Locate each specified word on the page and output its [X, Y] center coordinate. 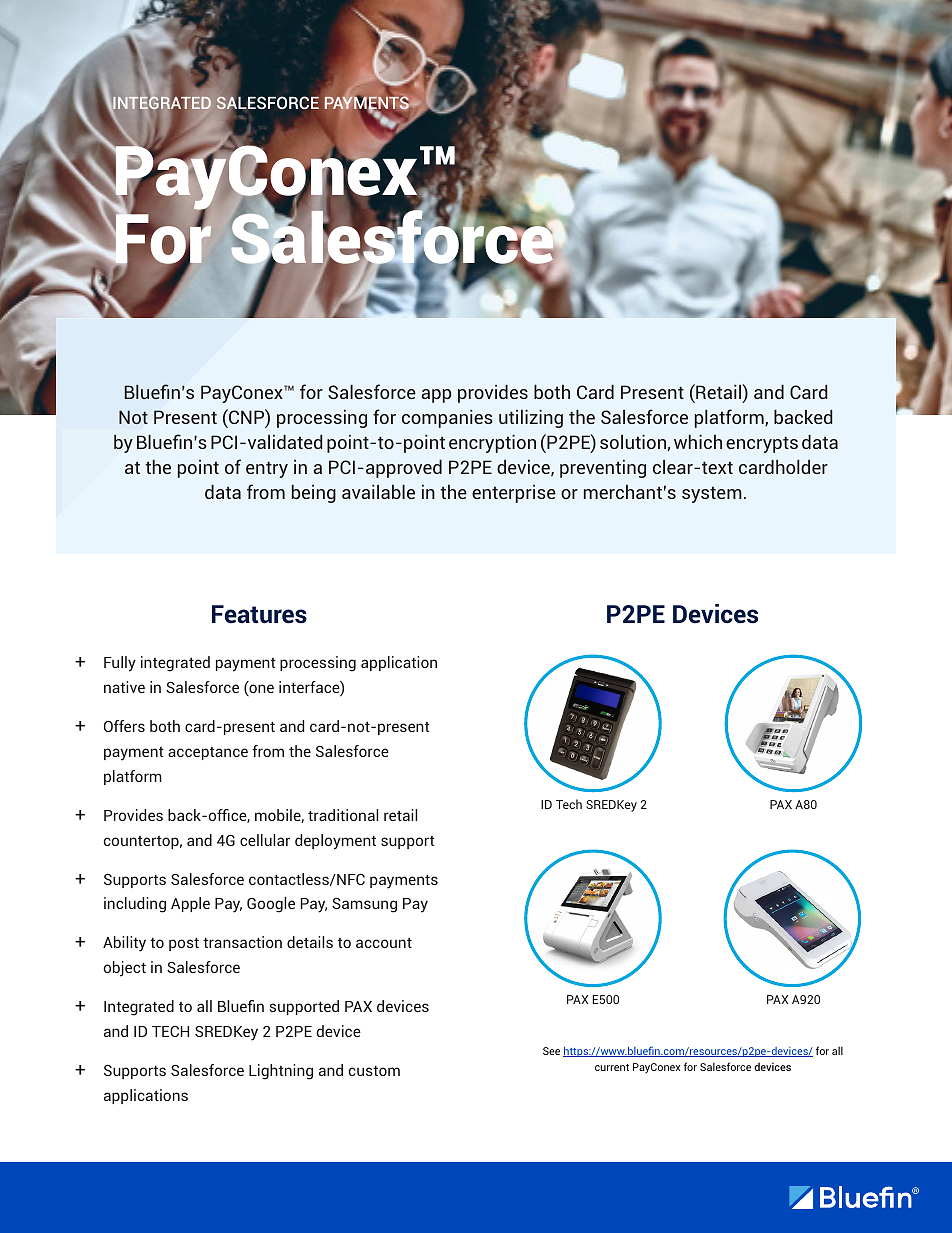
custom [374, 1070]
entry [267, 469]
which [698, 442]
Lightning [281, 1072]
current [612, 1067]
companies [447, 419]
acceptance [208, 753]
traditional [343, 815]
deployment [335, 842]
